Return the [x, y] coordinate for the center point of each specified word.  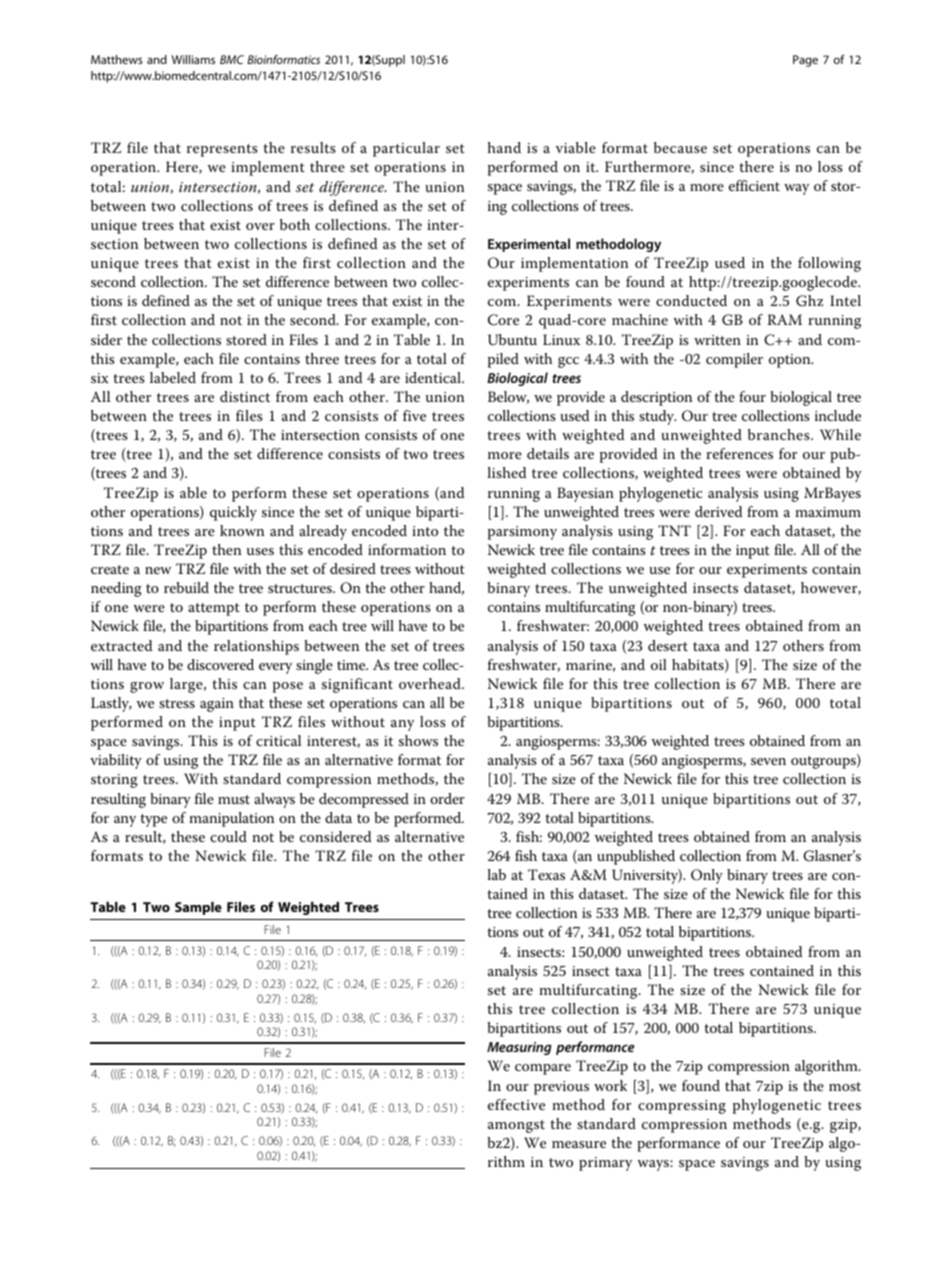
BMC [232, 59]
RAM [785, 319]
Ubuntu [512, 339]
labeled [173, 377]
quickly [233, 513]
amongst [516, 1126]
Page [805, 61]
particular [406, 149]
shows [418, 740]
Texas [546, 874]
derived [718, 511]
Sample [198, 908]
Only [707, 876]
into [425, 531]
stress [177, 703]
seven [768, 761]
